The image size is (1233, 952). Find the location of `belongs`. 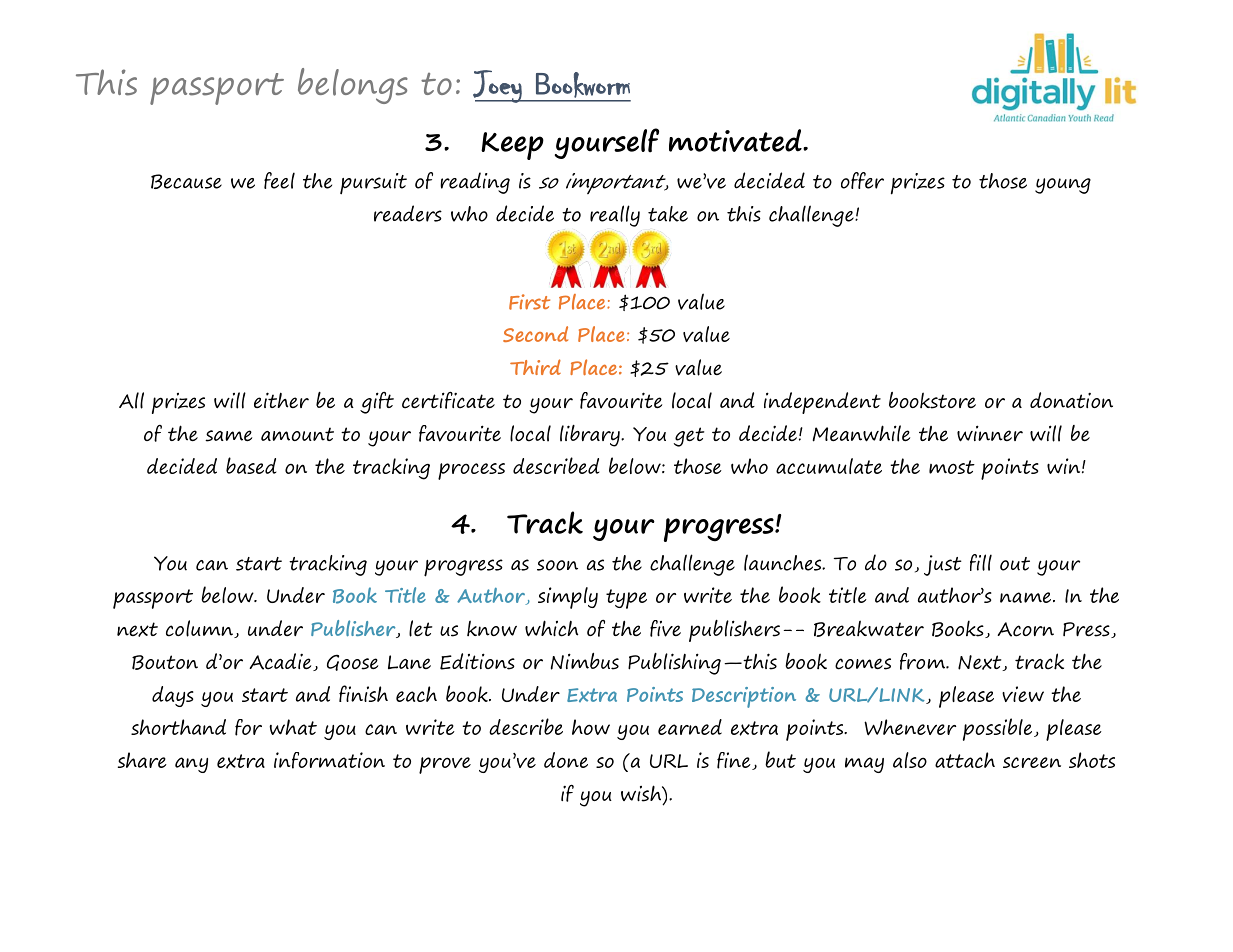

belongs is located at coordinates (353, 86).
